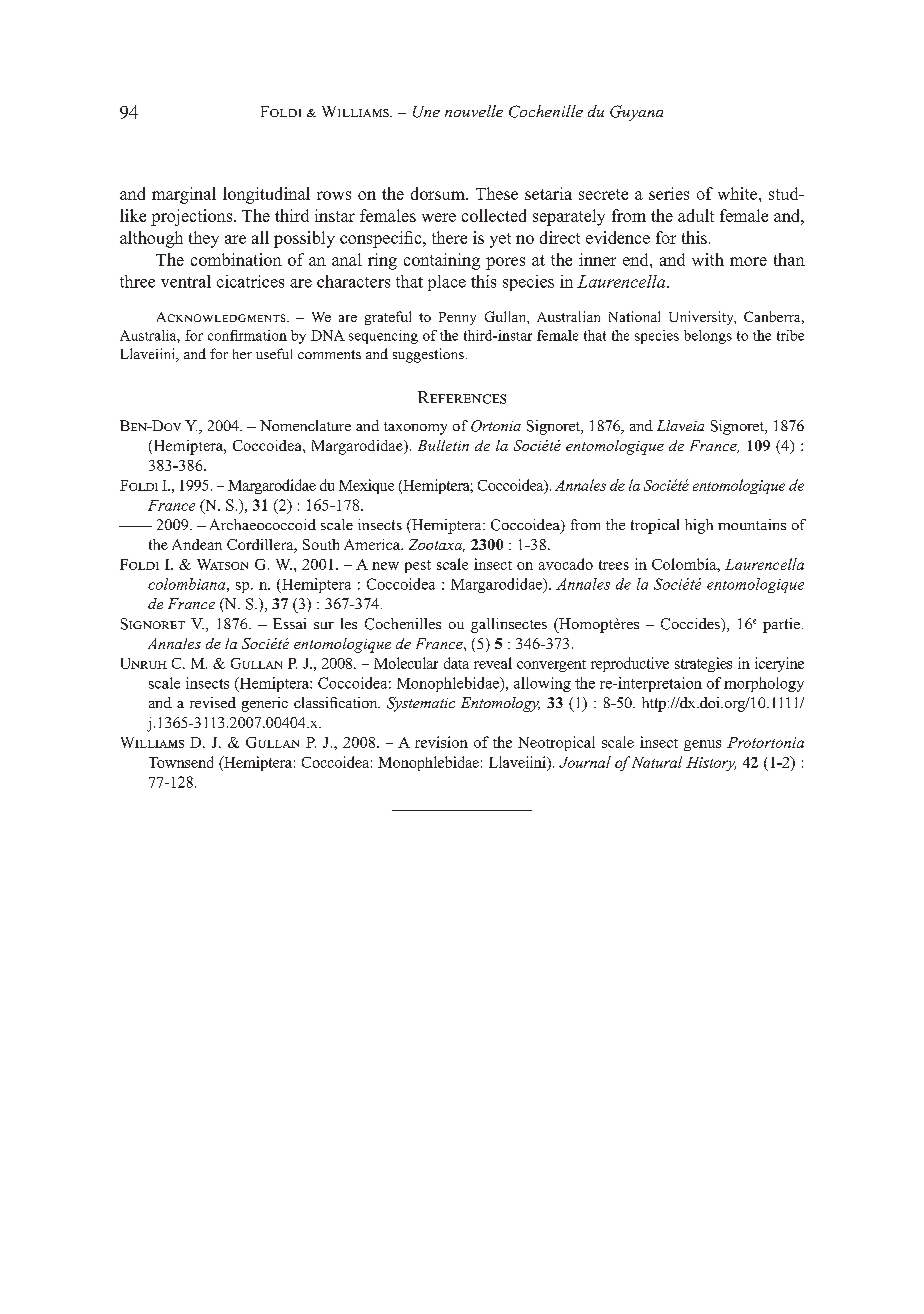 The height and width of the document is (1314, 924). What do you see at coordinates (247, 335) in the document?
I see `confirmation` at bounding box center [247, 335].
